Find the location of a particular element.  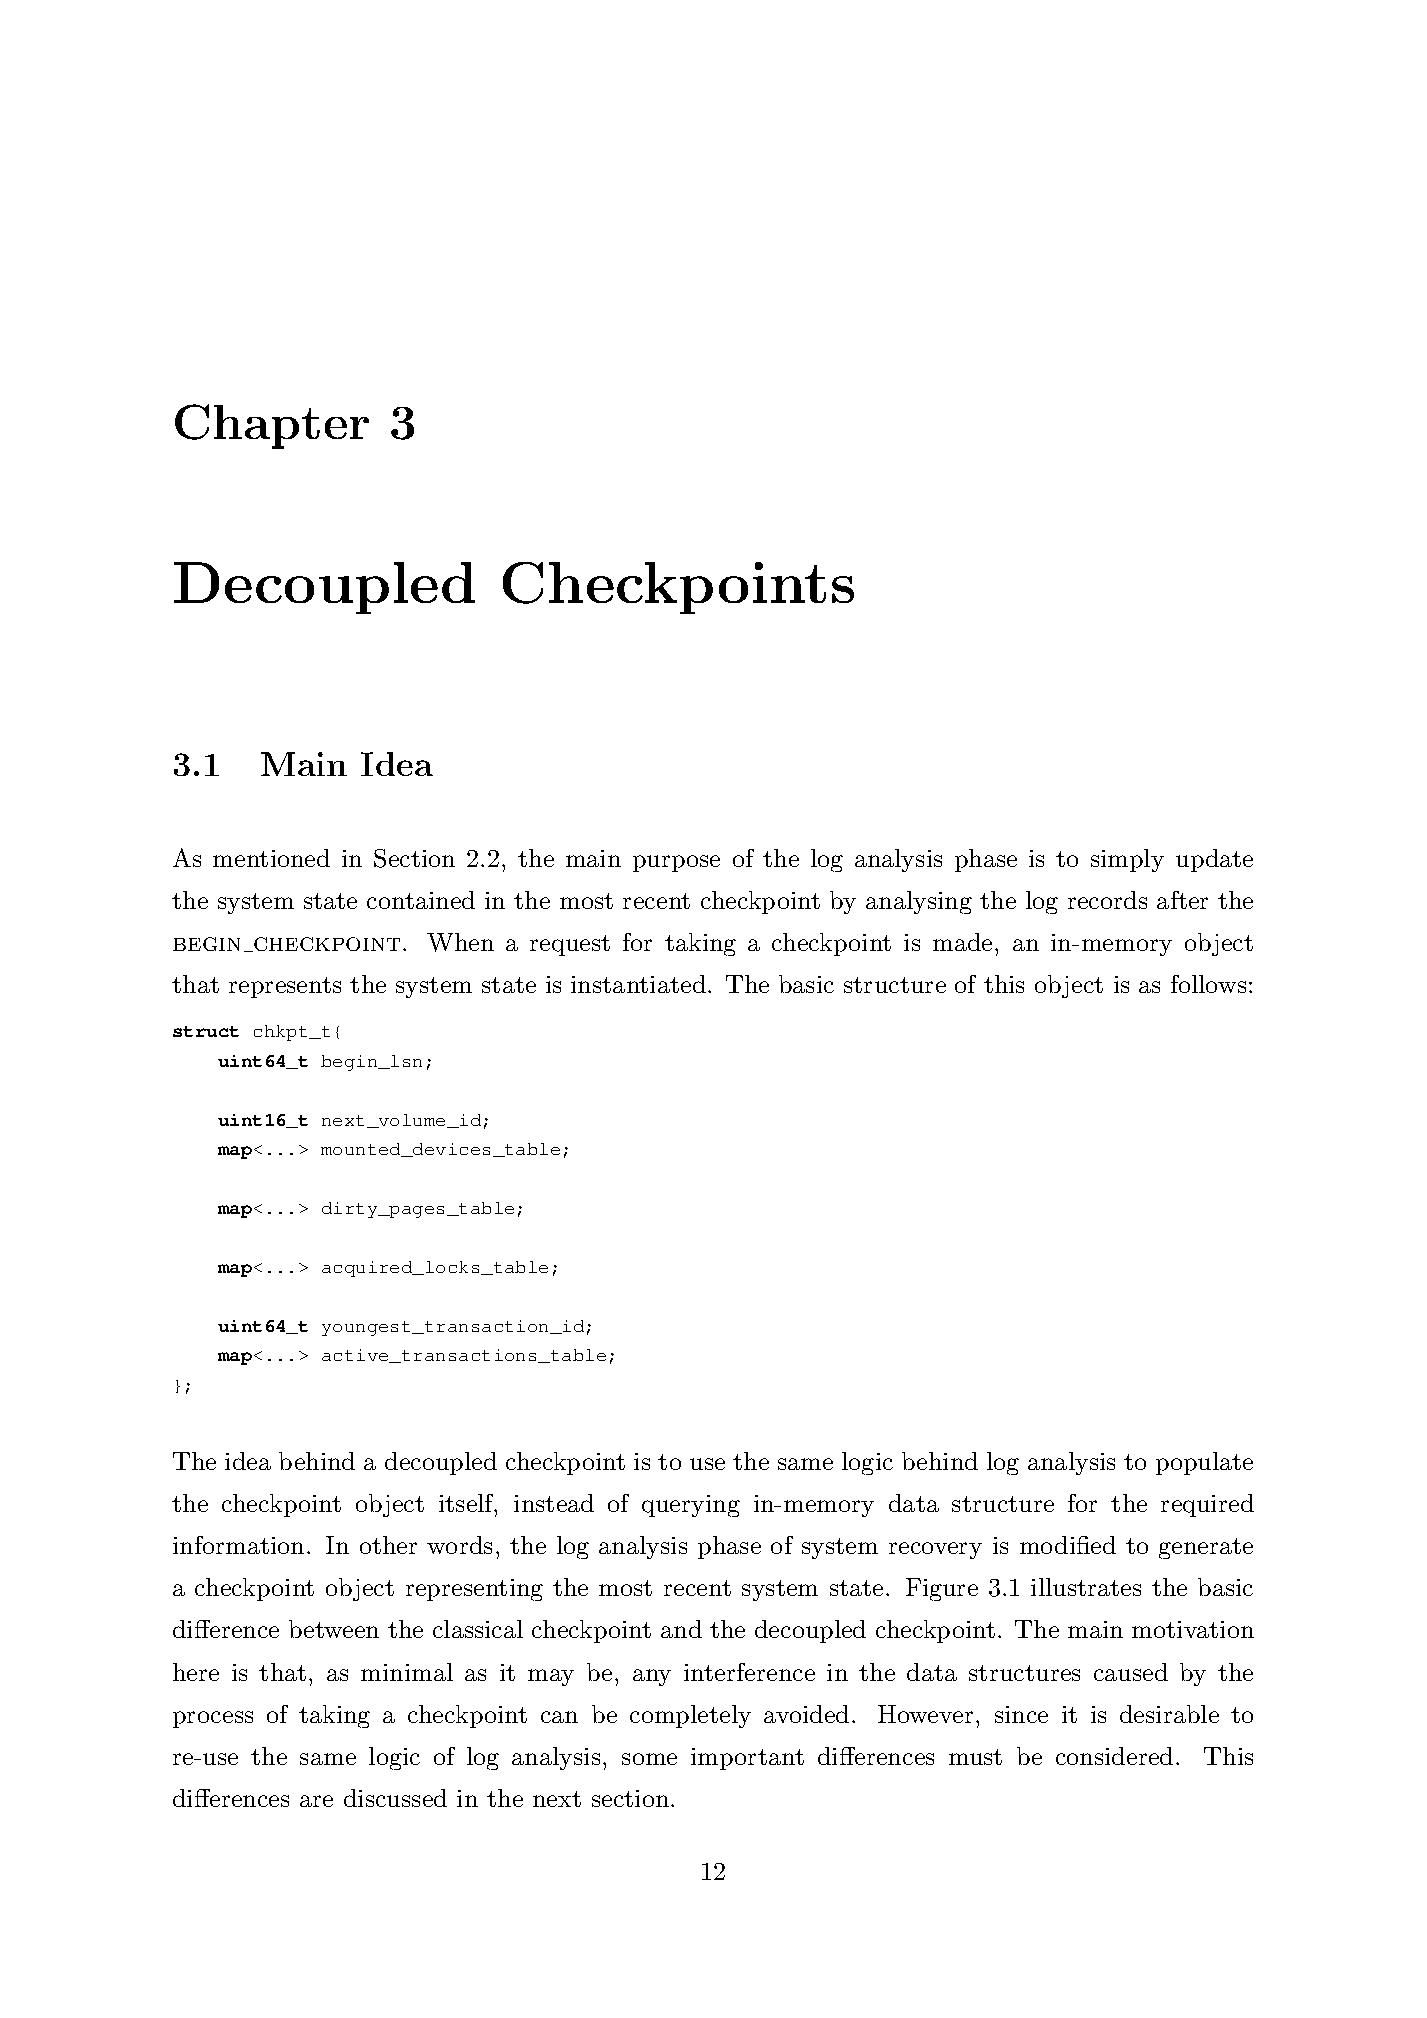

Chapter is located at coordinates (272, 426).
